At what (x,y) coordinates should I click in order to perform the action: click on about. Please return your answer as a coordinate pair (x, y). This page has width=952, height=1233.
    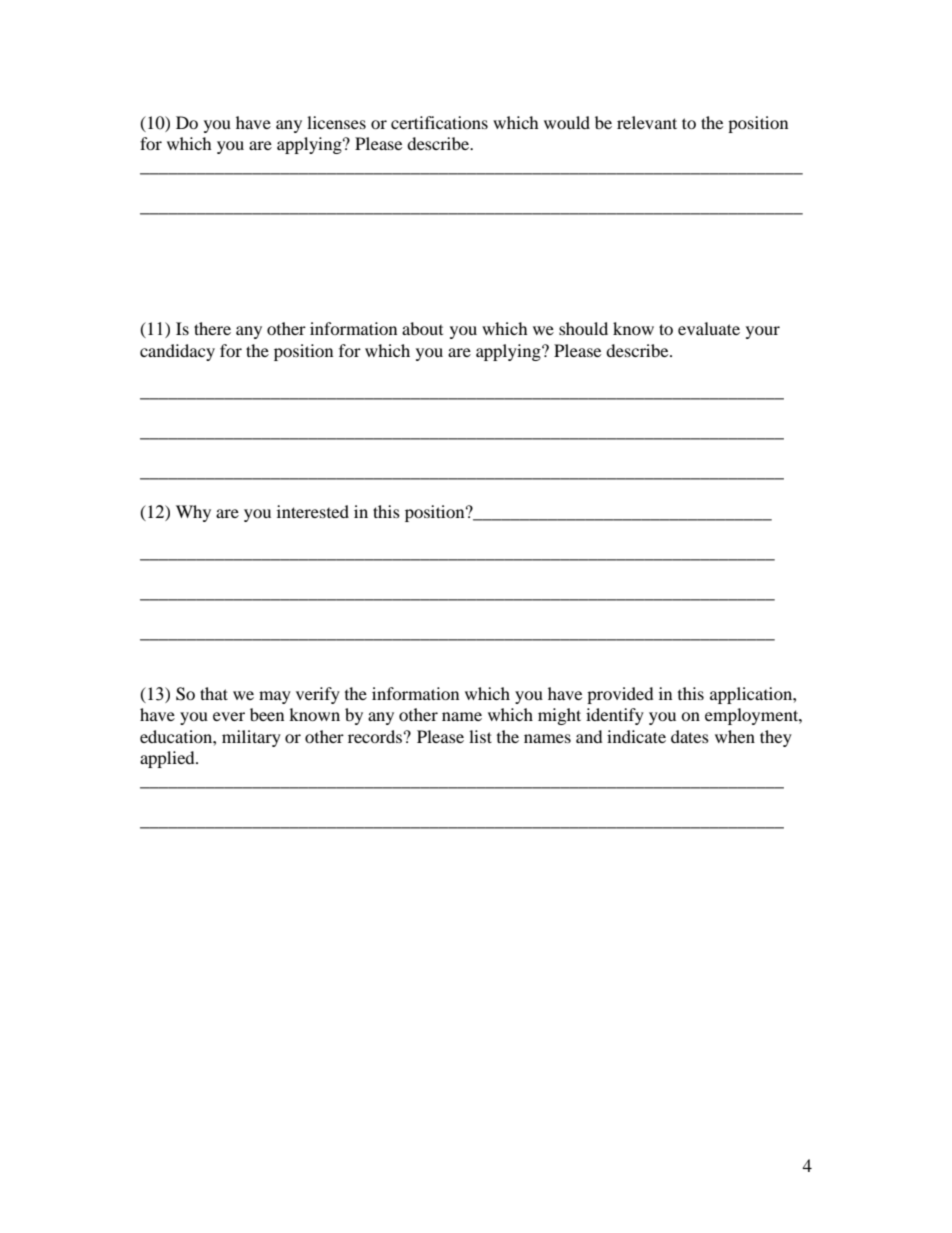
    Looking at the image, I should click on (422, 328).
